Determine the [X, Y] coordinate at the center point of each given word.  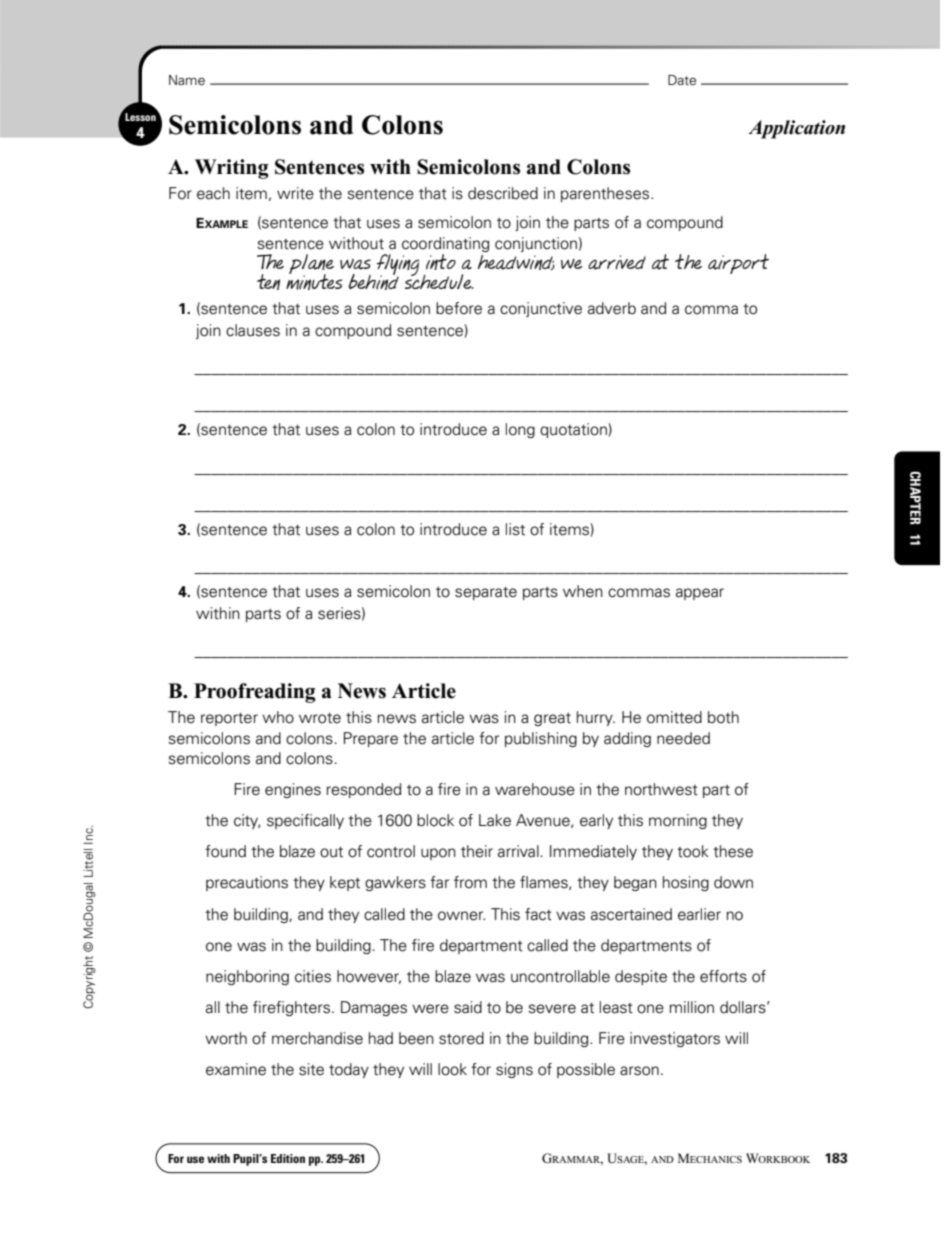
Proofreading [255, 693]
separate [486, 593]
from [470, 882]
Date [682, 80]
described [503, 193]
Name [187, 80]
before [459, 308]
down [733, 882]
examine [236, 1069]
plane [311, 265]
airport [738, 264]
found [225, 851]
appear [700, 594]
